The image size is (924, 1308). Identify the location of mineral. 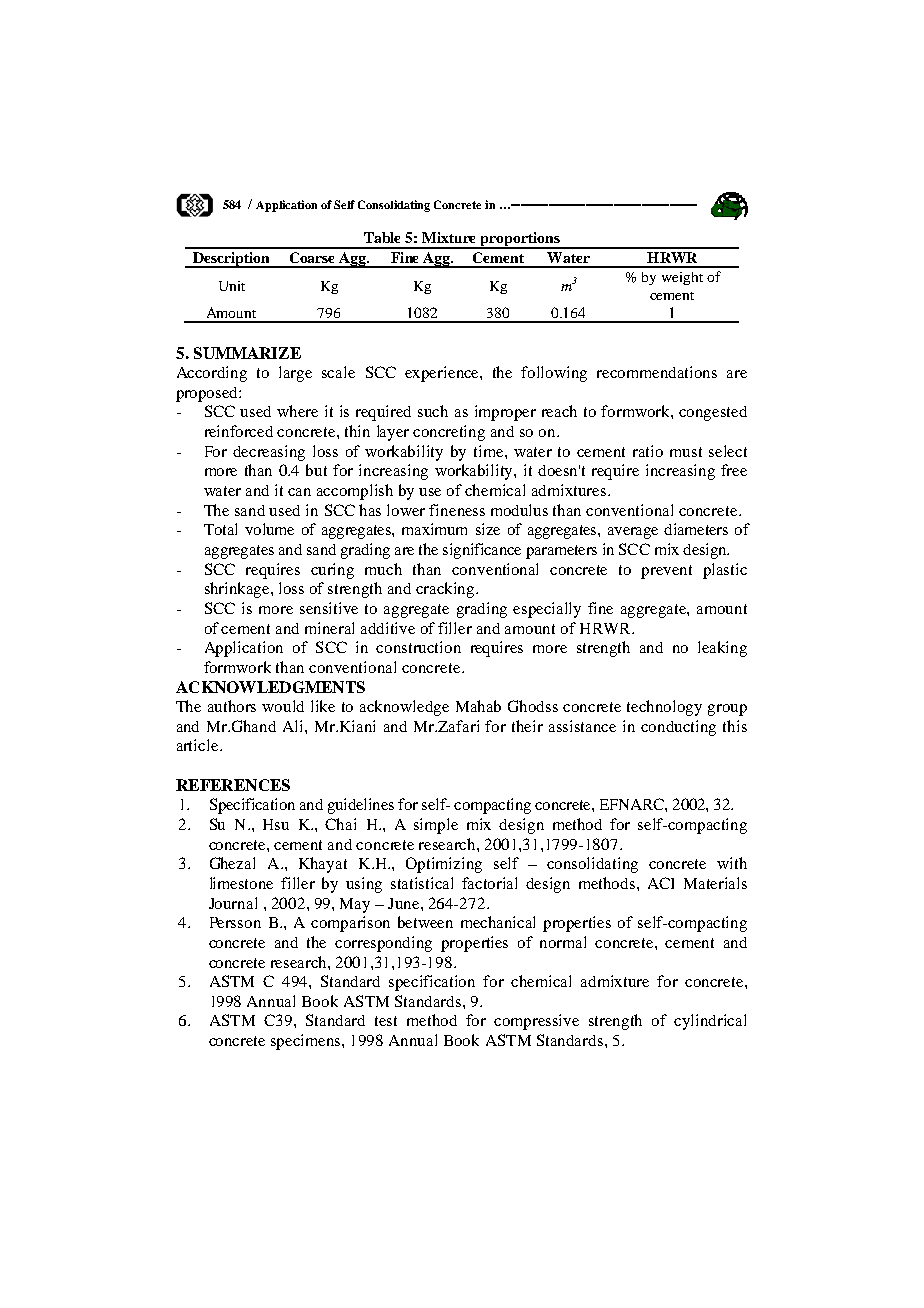
(329, 628).
